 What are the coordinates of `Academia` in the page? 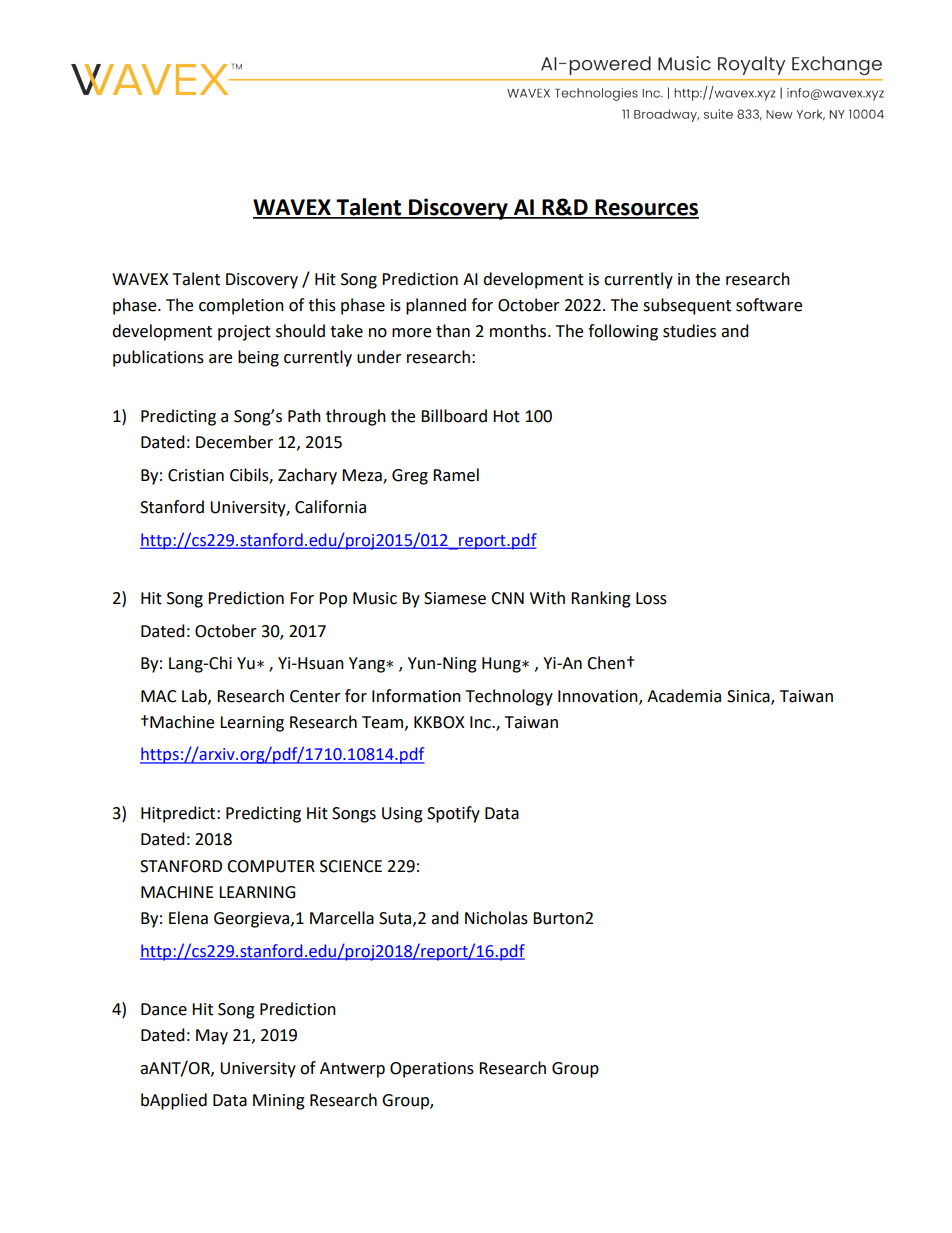 It's located at (684, 696).
